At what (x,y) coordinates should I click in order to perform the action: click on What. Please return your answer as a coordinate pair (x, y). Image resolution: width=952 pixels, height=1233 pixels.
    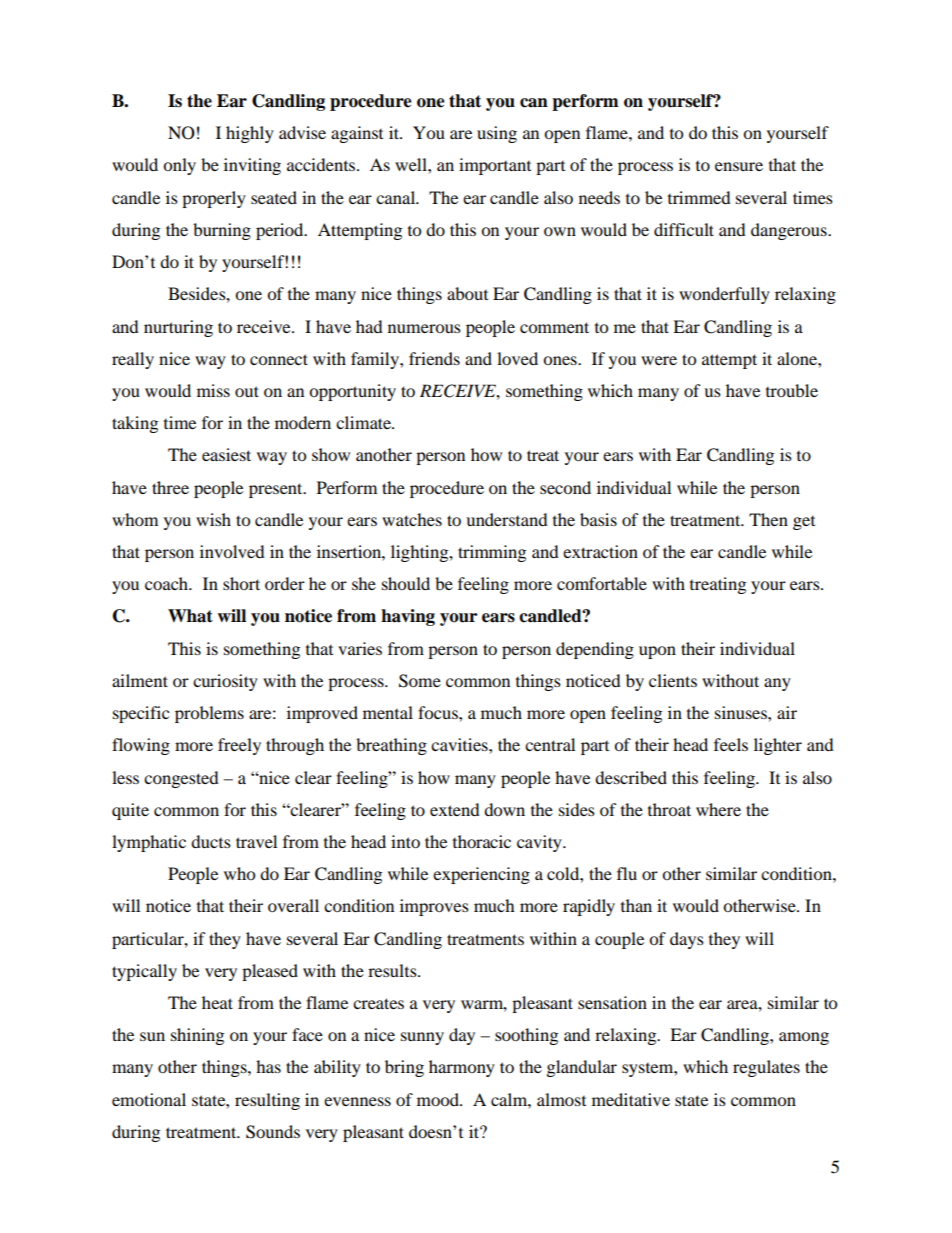
    Looking at the image, I should click on (190, 616).
